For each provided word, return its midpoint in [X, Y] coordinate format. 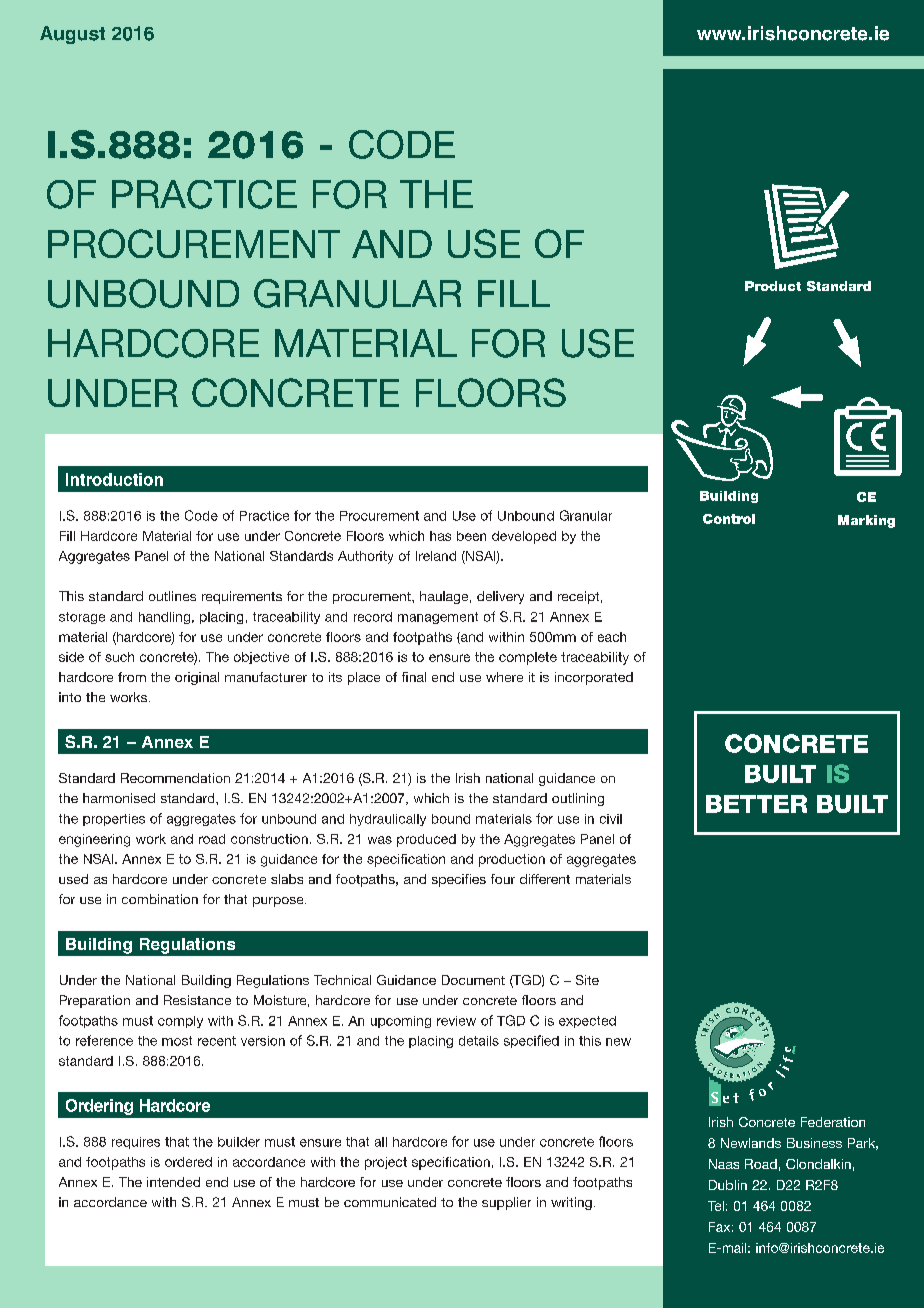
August [72, 35]
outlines [172, 596]
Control [729, 519]
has [440, 536]
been [471, 536]
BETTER [756, 804]
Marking [866, 521]
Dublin [728, 1185]
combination [160, 899]
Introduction [114, 479]
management [438, 618]
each [612, 637]
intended [173, 1182]
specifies [459, 880]
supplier [506, 1203]
